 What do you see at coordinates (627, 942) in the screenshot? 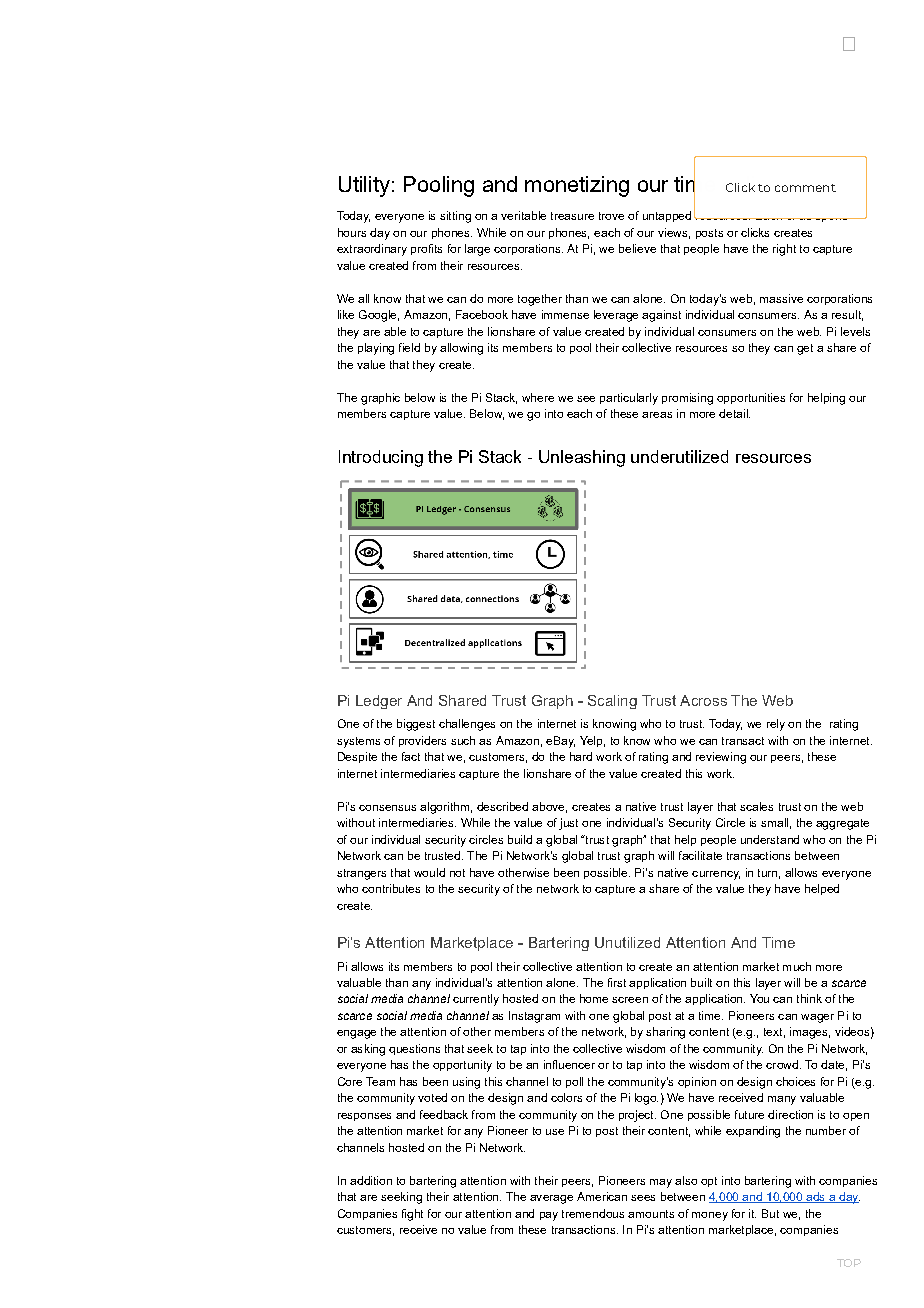
I see `Unutilized` at bounding box center [627, 942].
